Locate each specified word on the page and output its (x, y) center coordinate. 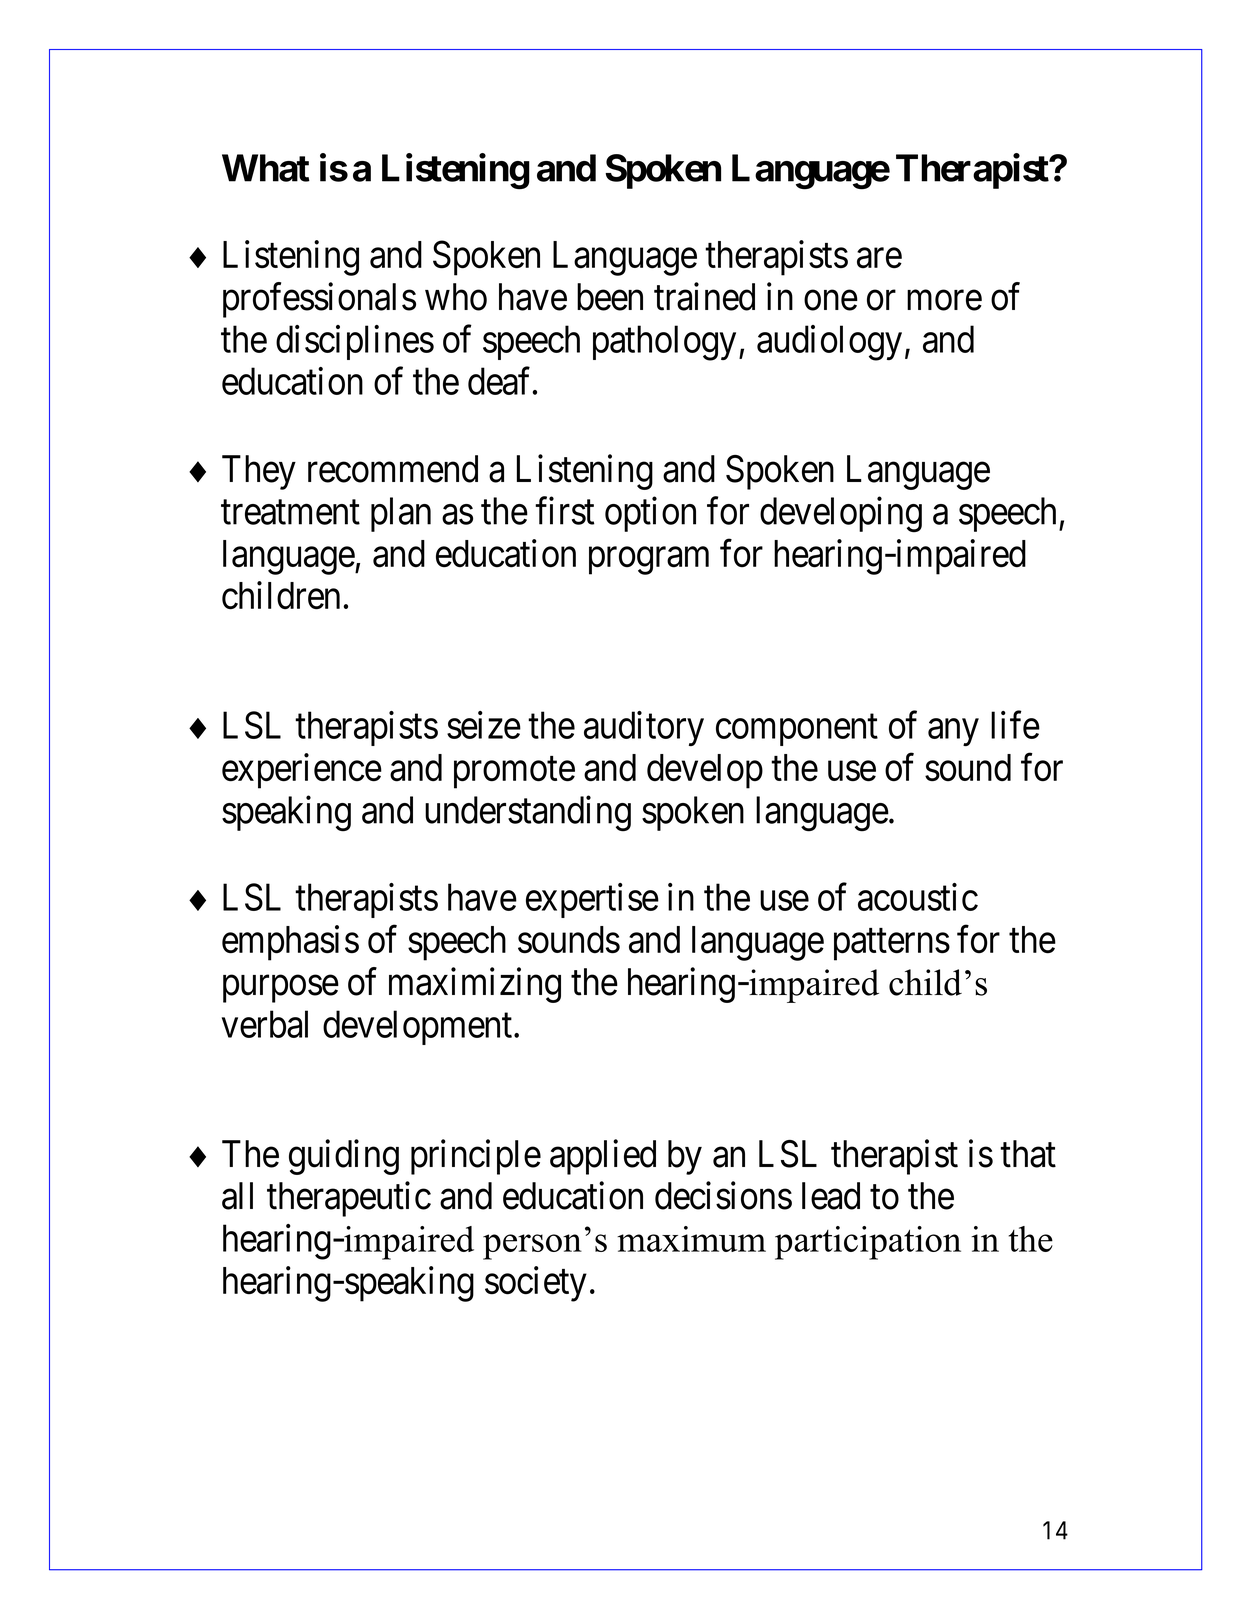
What (266, 168)
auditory (644, 728)
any (953, 732)
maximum (691, 1239)
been (610, 297)
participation (868, 1243)
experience (302, 771)
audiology (829, 343)
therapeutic (349, 1199)
